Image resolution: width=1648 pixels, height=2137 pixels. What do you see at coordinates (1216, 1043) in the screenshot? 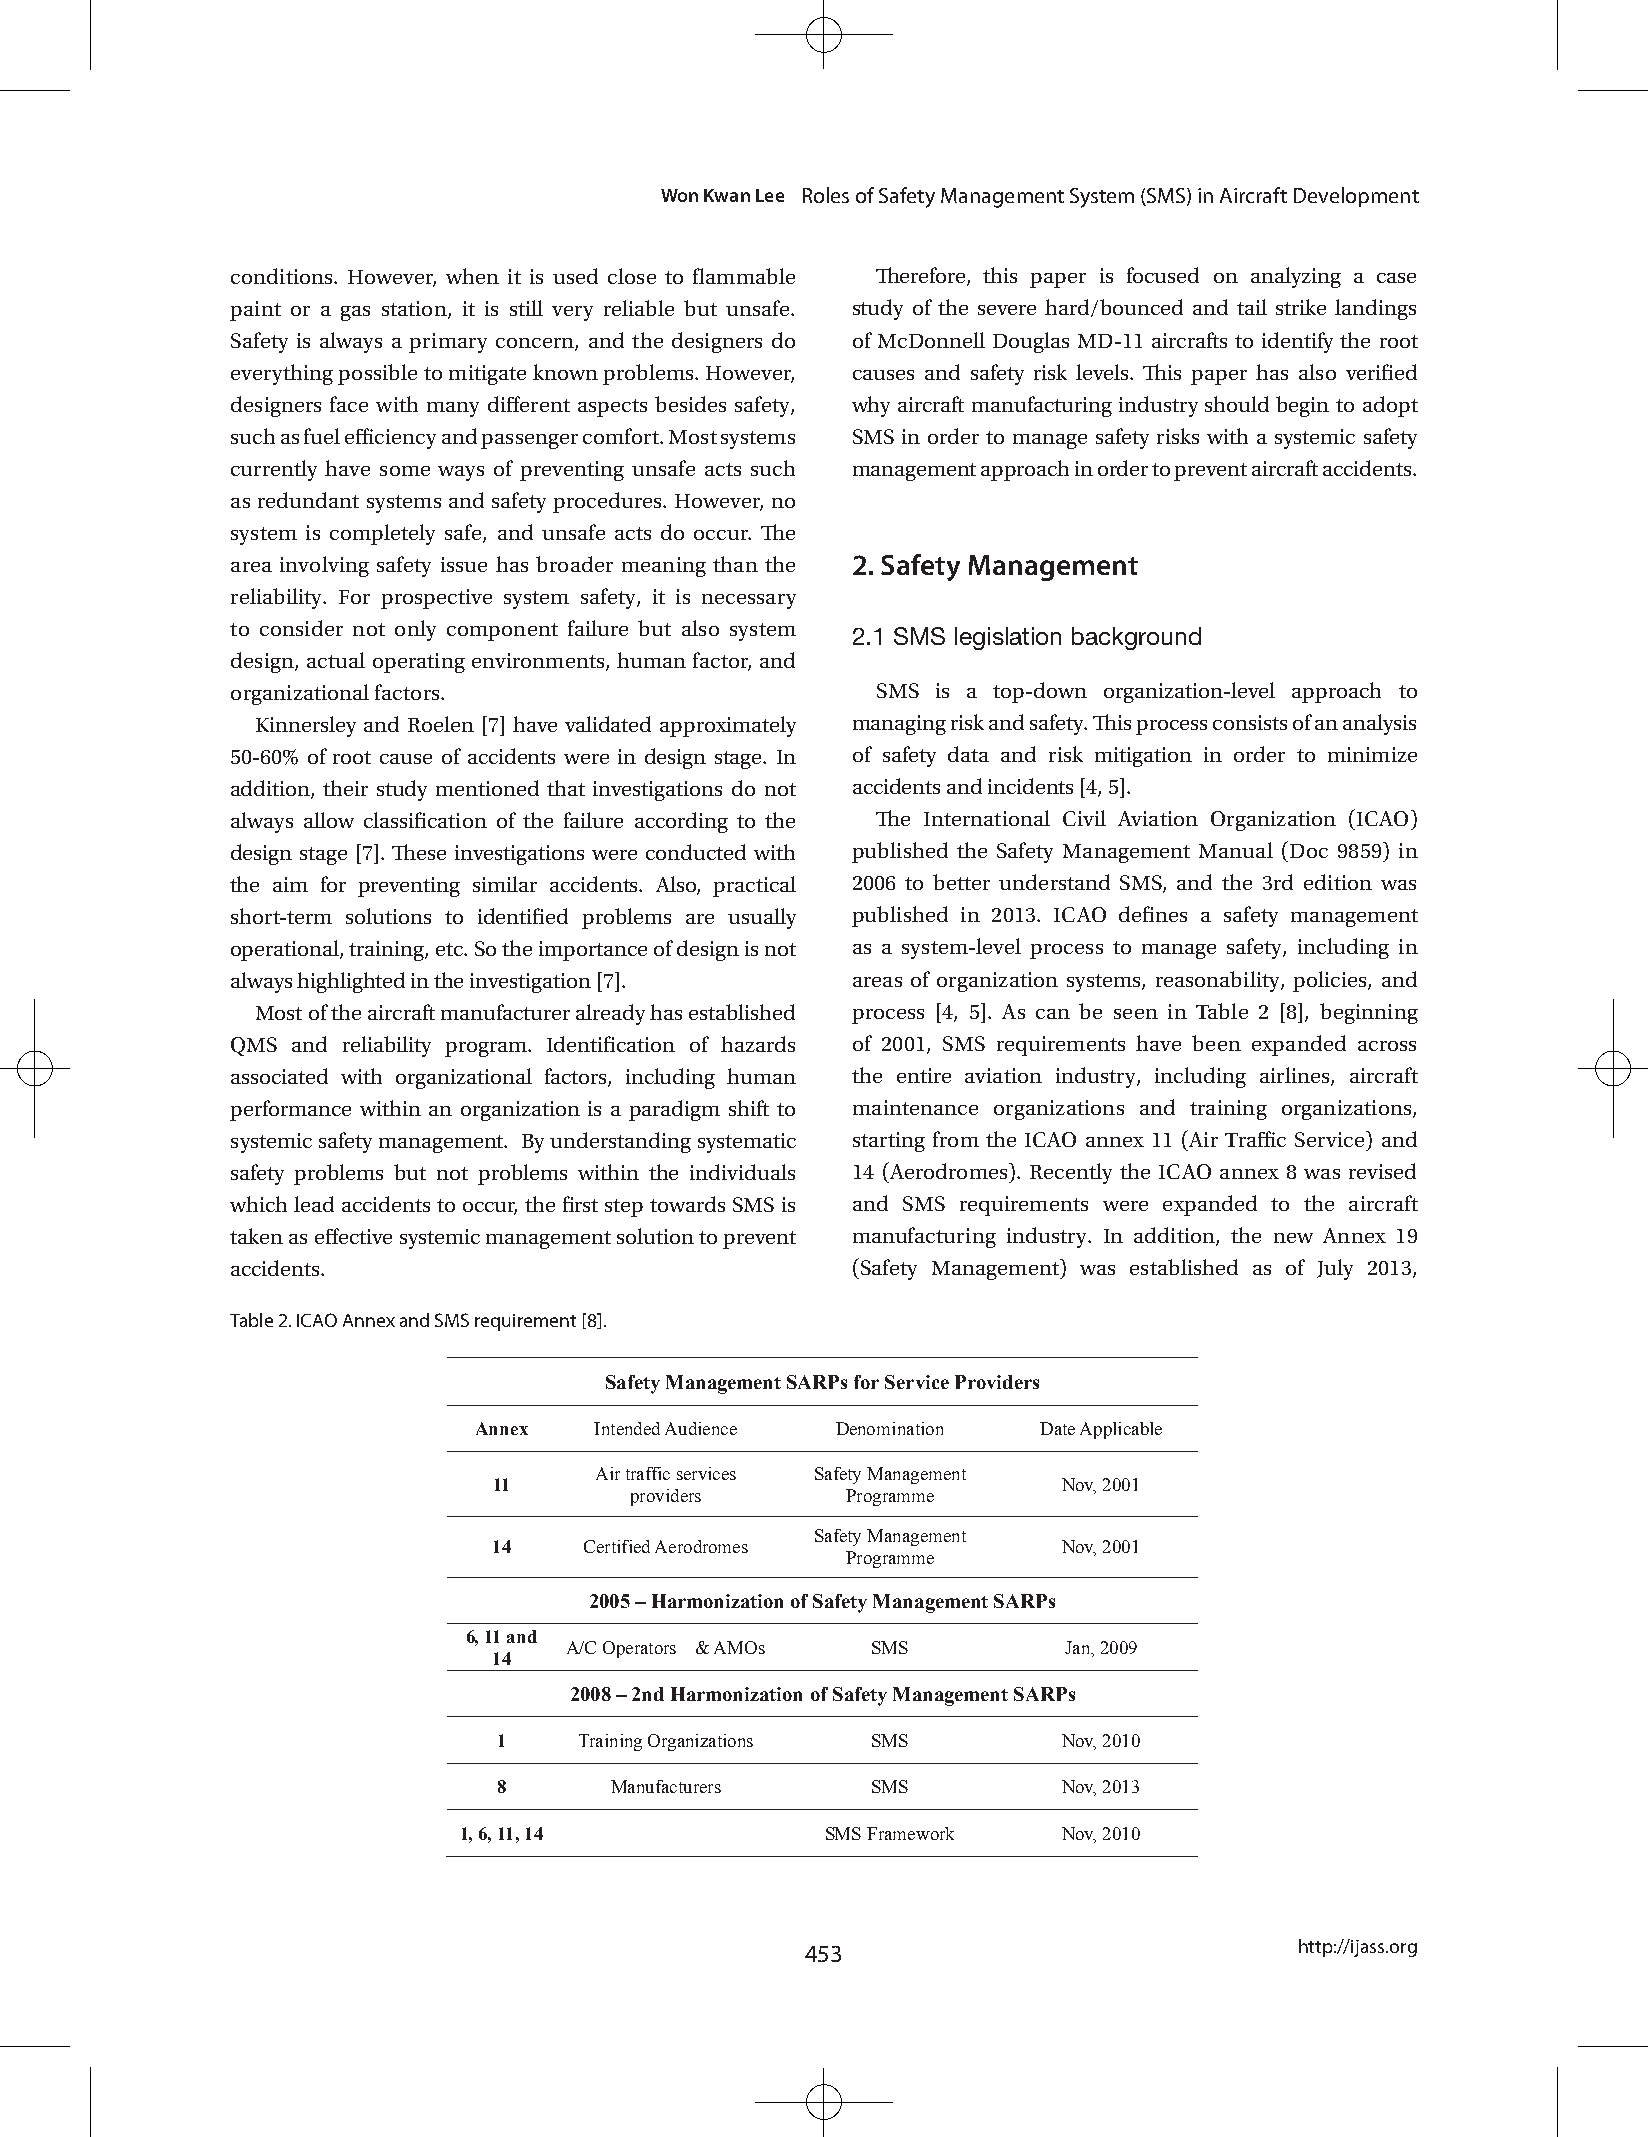
I see `been` at bounding box center [1216, 1043].
